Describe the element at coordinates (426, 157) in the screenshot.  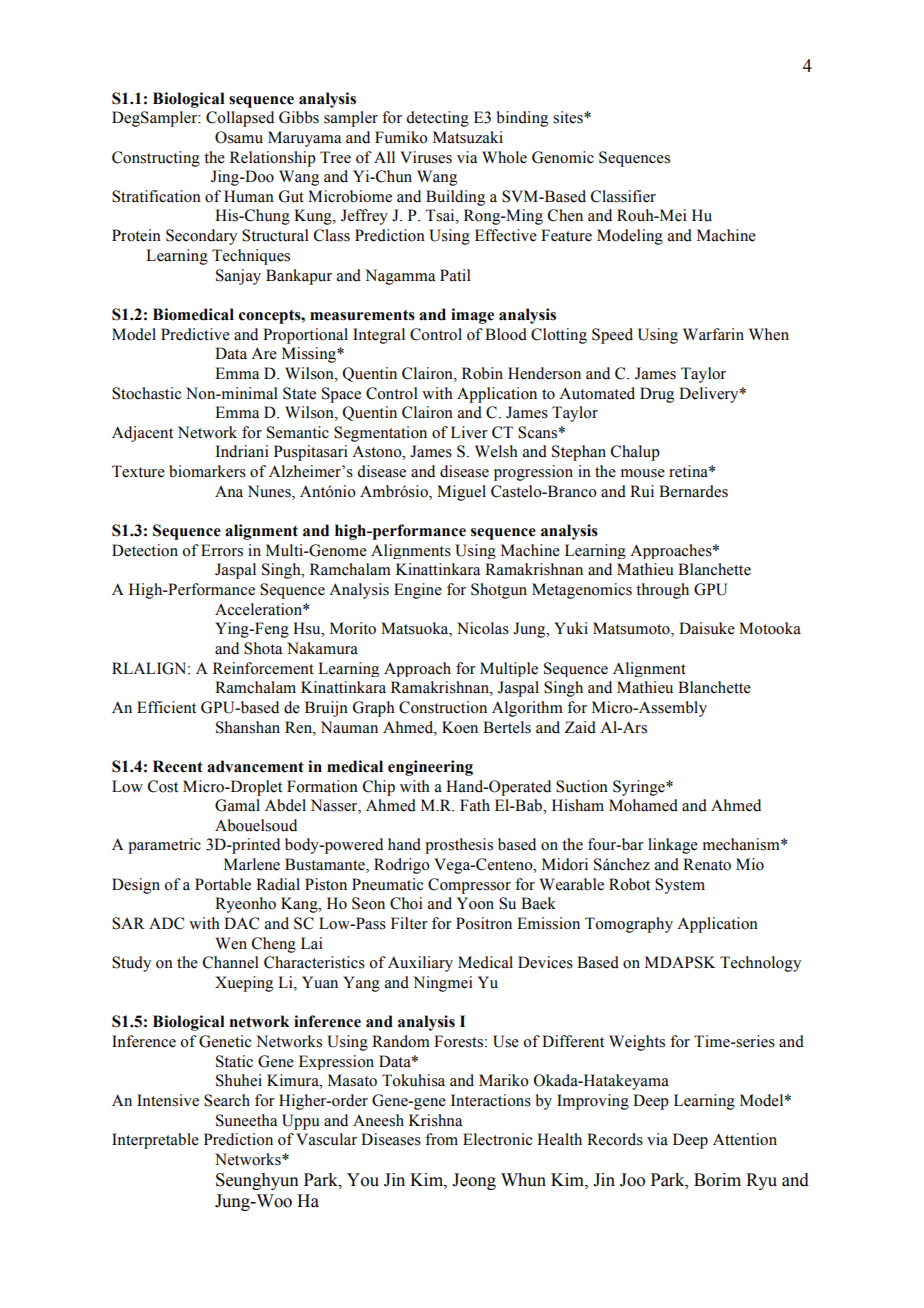
I see `Viruses` at that location.
